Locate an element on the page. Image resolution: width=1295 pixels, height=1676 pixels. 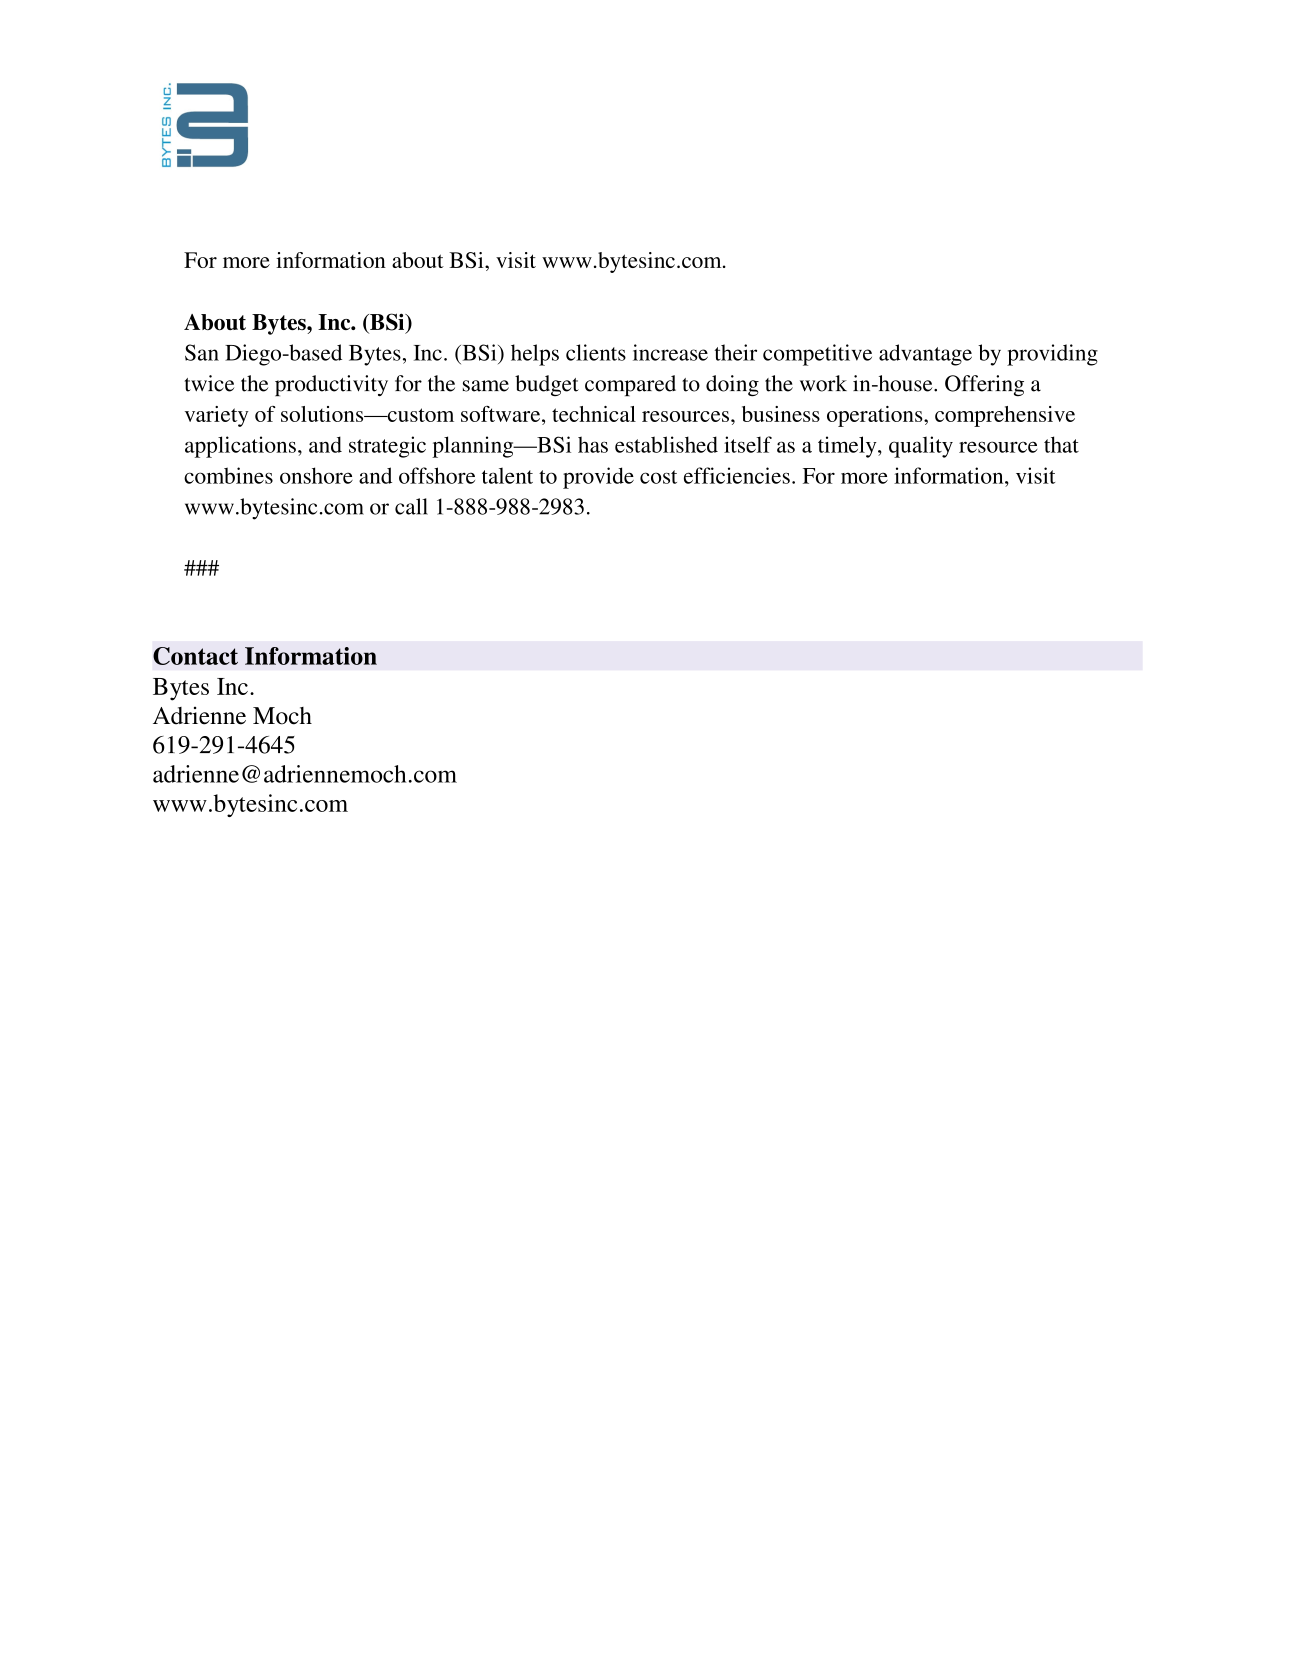
variety is located at coordinates (217, 416).
